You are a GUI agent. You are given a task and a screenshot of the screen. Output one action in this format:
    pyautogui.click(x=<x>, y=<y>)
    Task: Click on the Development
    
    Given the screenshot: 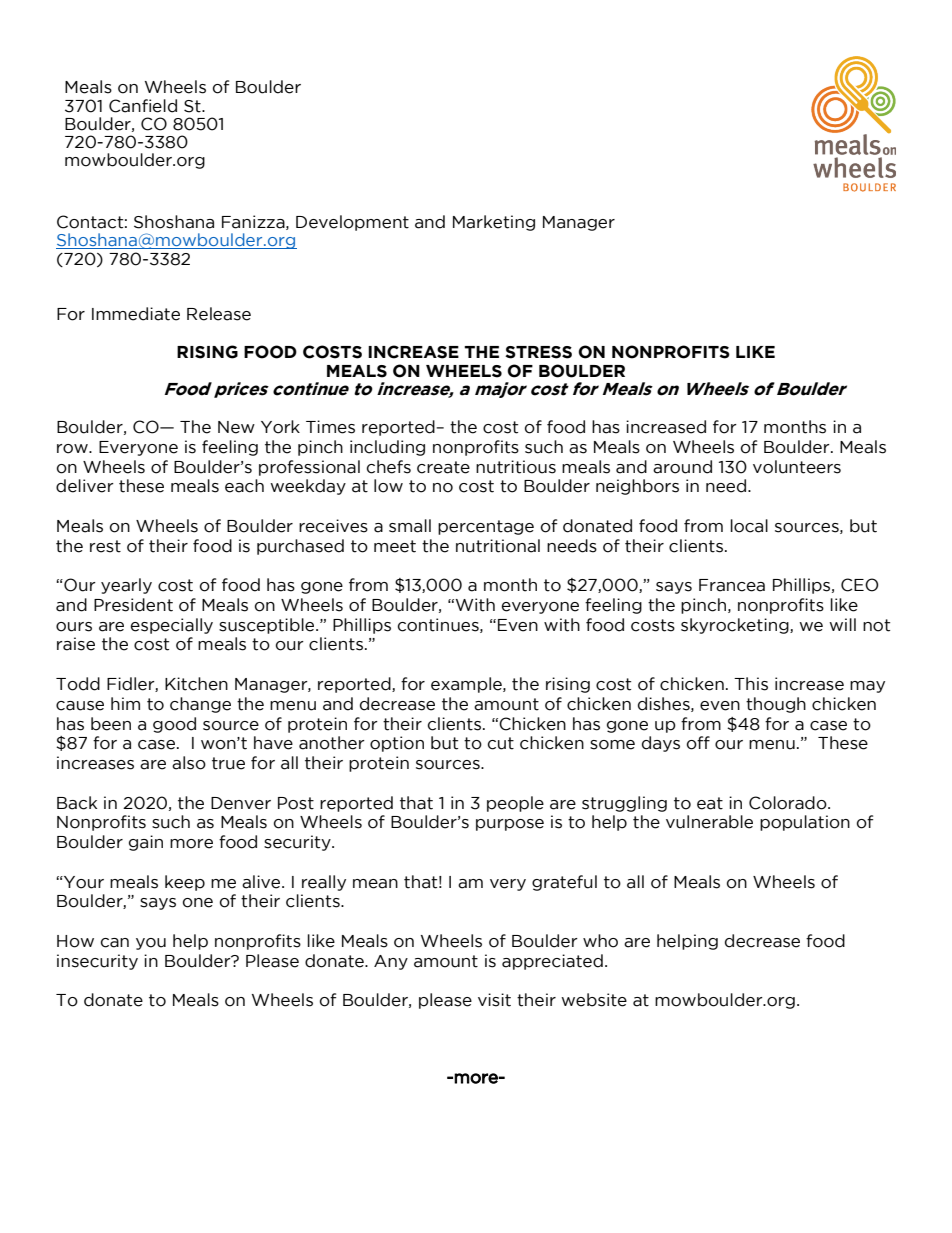 What is the action you would take?
    pyautogui.click(x=352, y=223)
